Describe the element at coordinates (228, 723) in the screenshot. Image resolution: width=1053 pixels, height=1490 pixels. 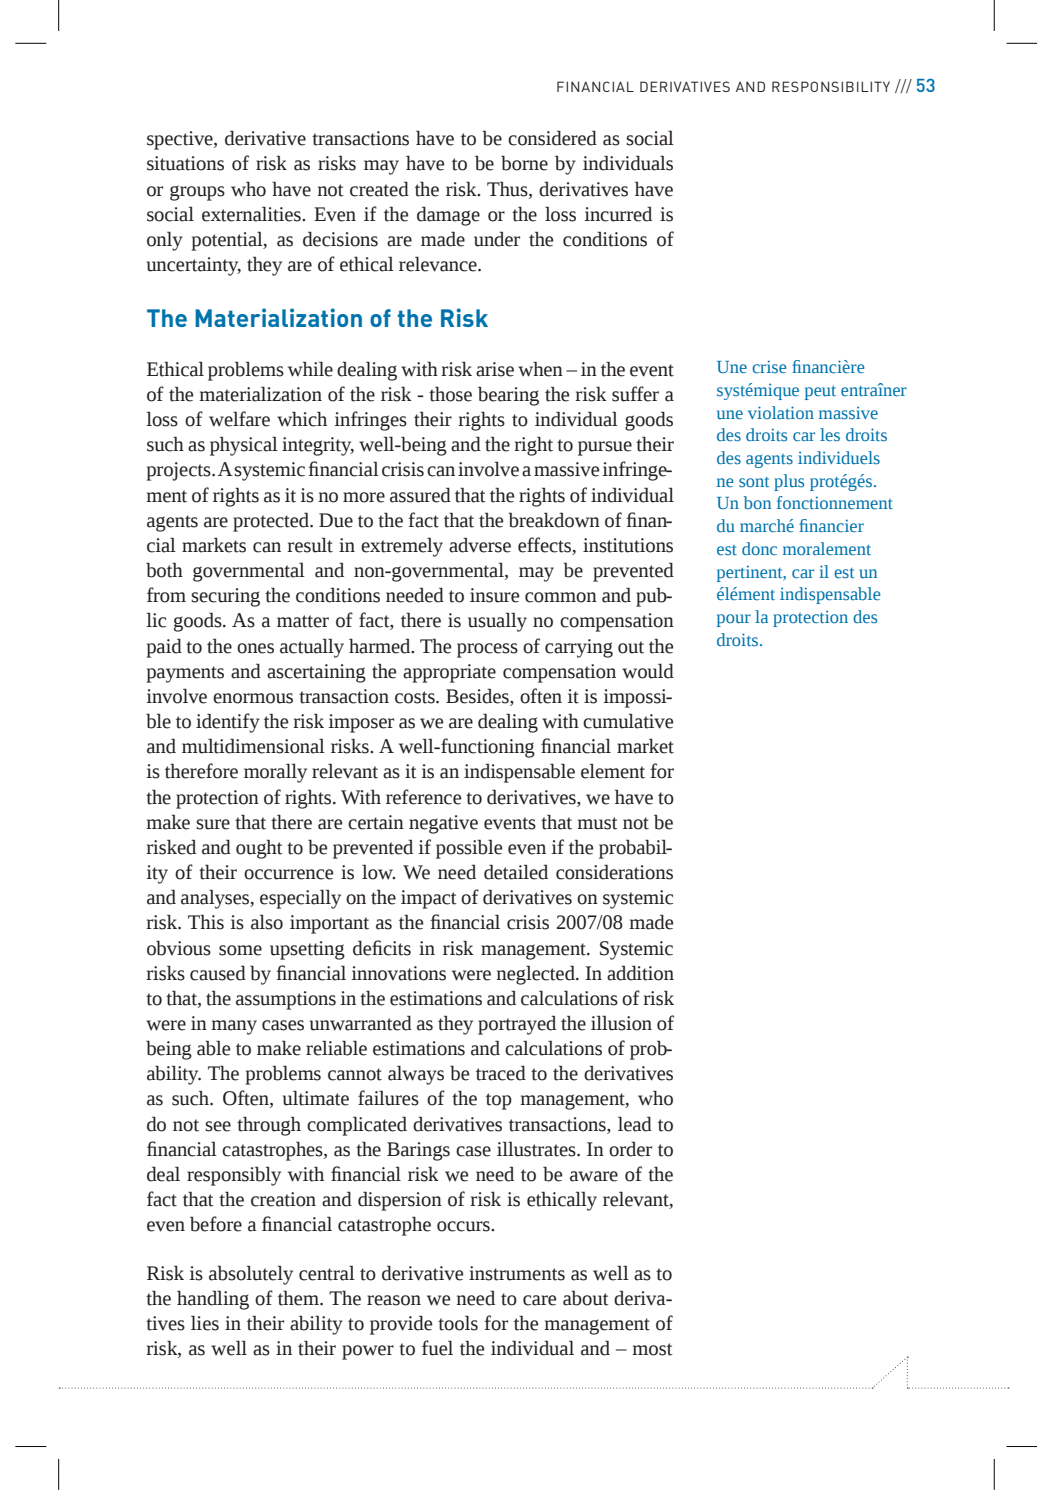
I see `identify` at that location.
